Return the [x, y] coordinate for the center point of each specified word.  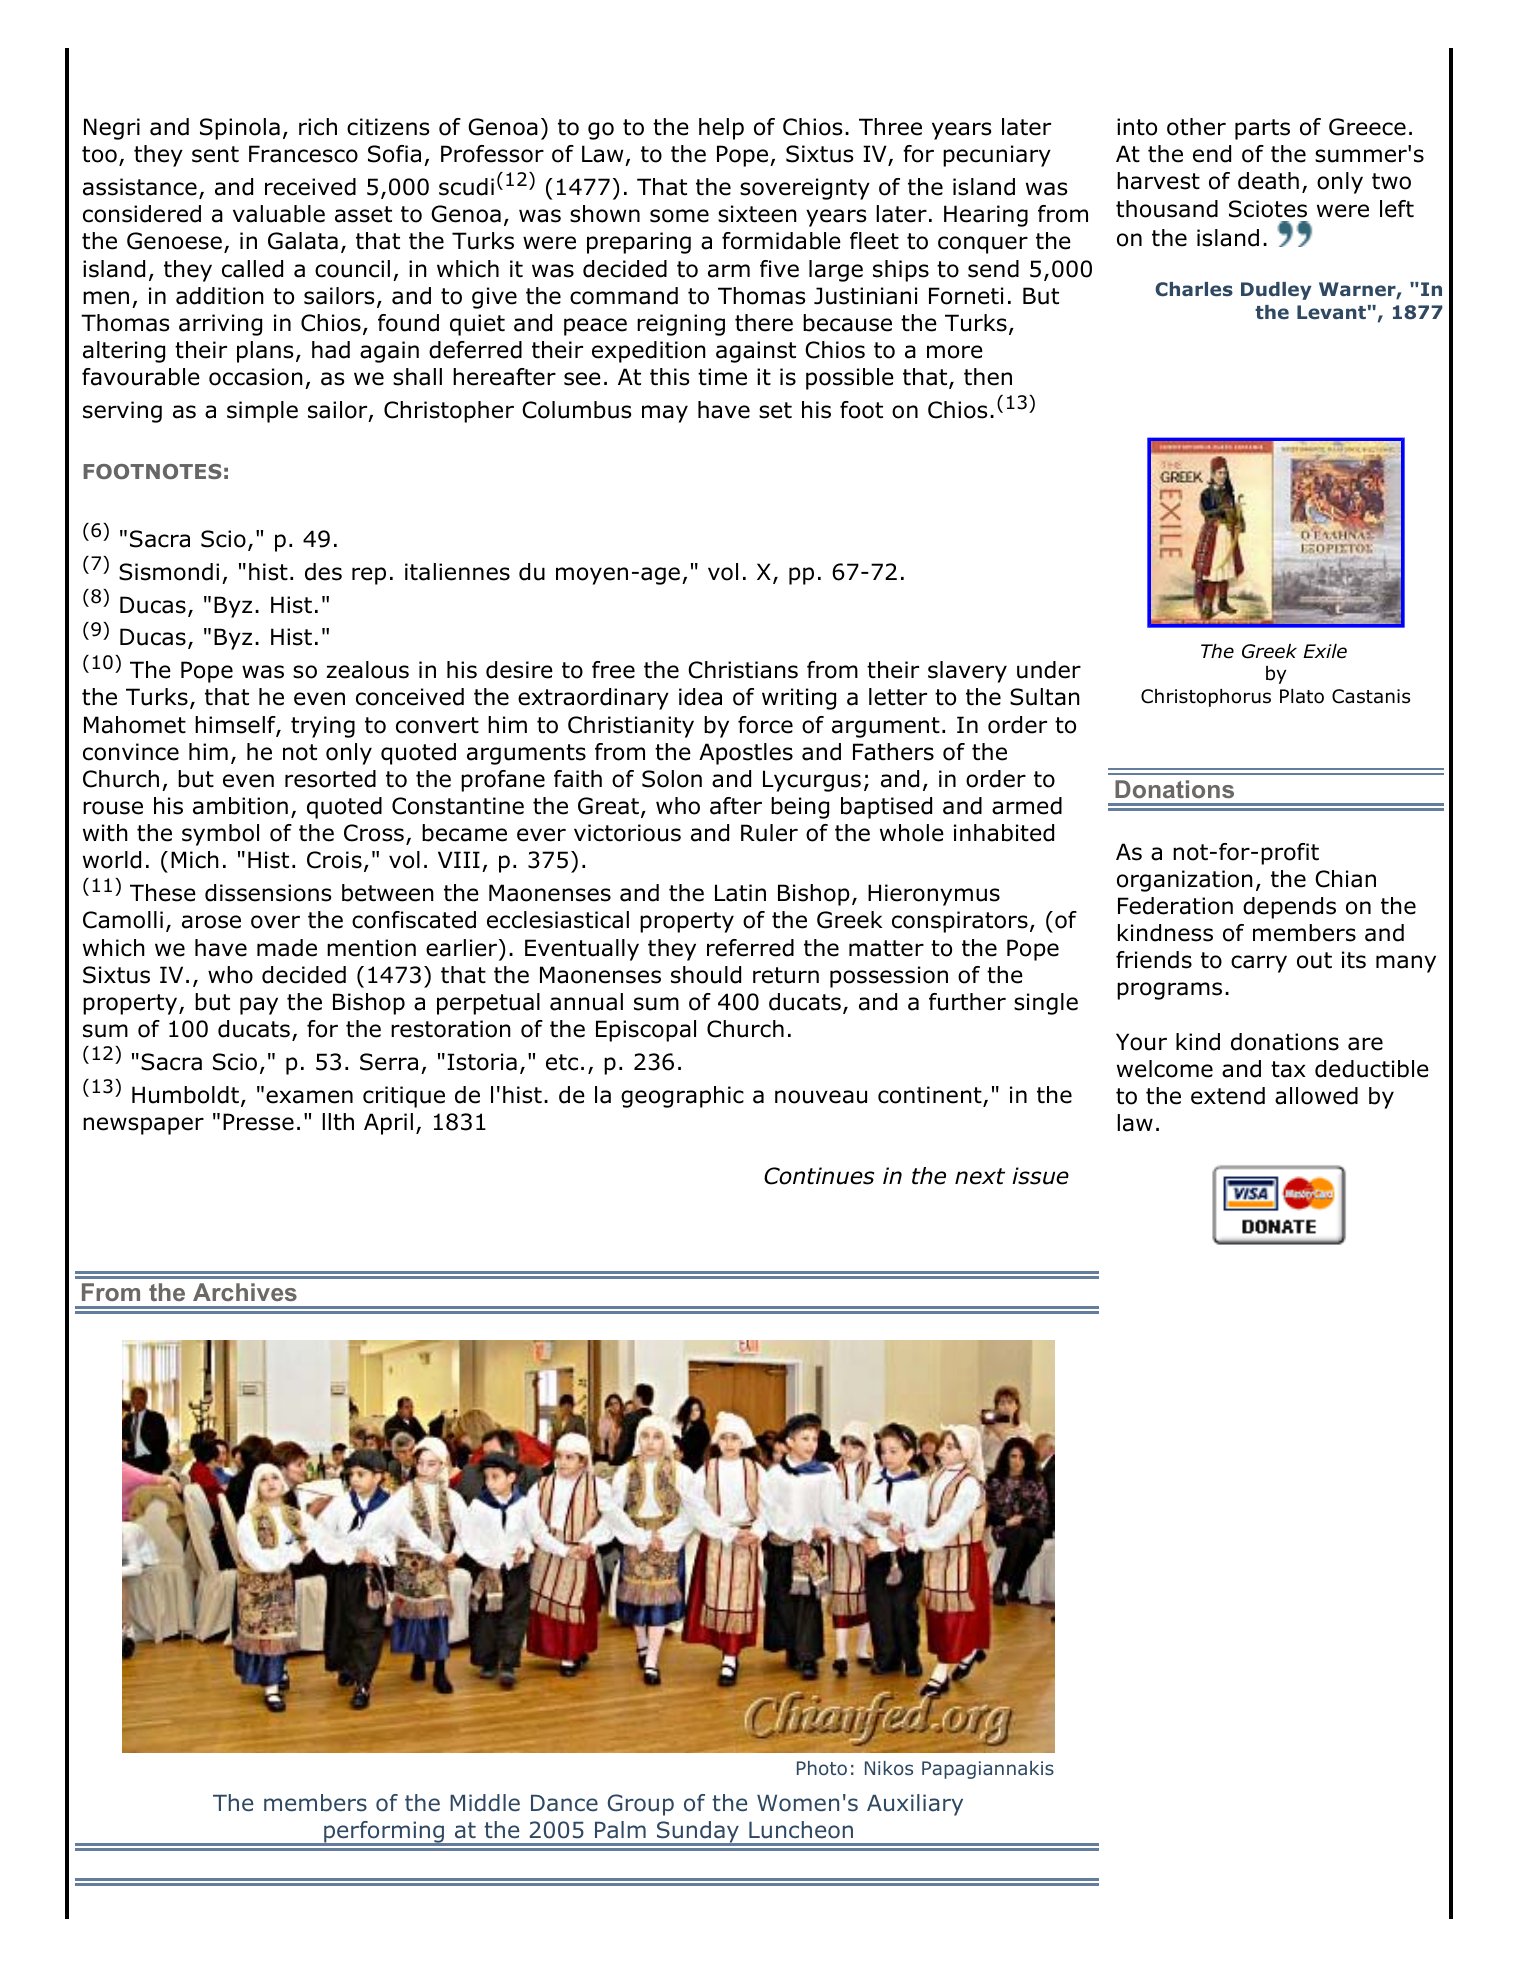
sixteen [757, 214]
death [1268, 181]
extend [1228, 1096]
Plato [1302, 696]
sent [215, 154]
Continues [819, 1176]
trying [323, 727]
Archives [245, 1292]
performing [384, 1833]
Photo [822, 1768]
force [765, 725]
